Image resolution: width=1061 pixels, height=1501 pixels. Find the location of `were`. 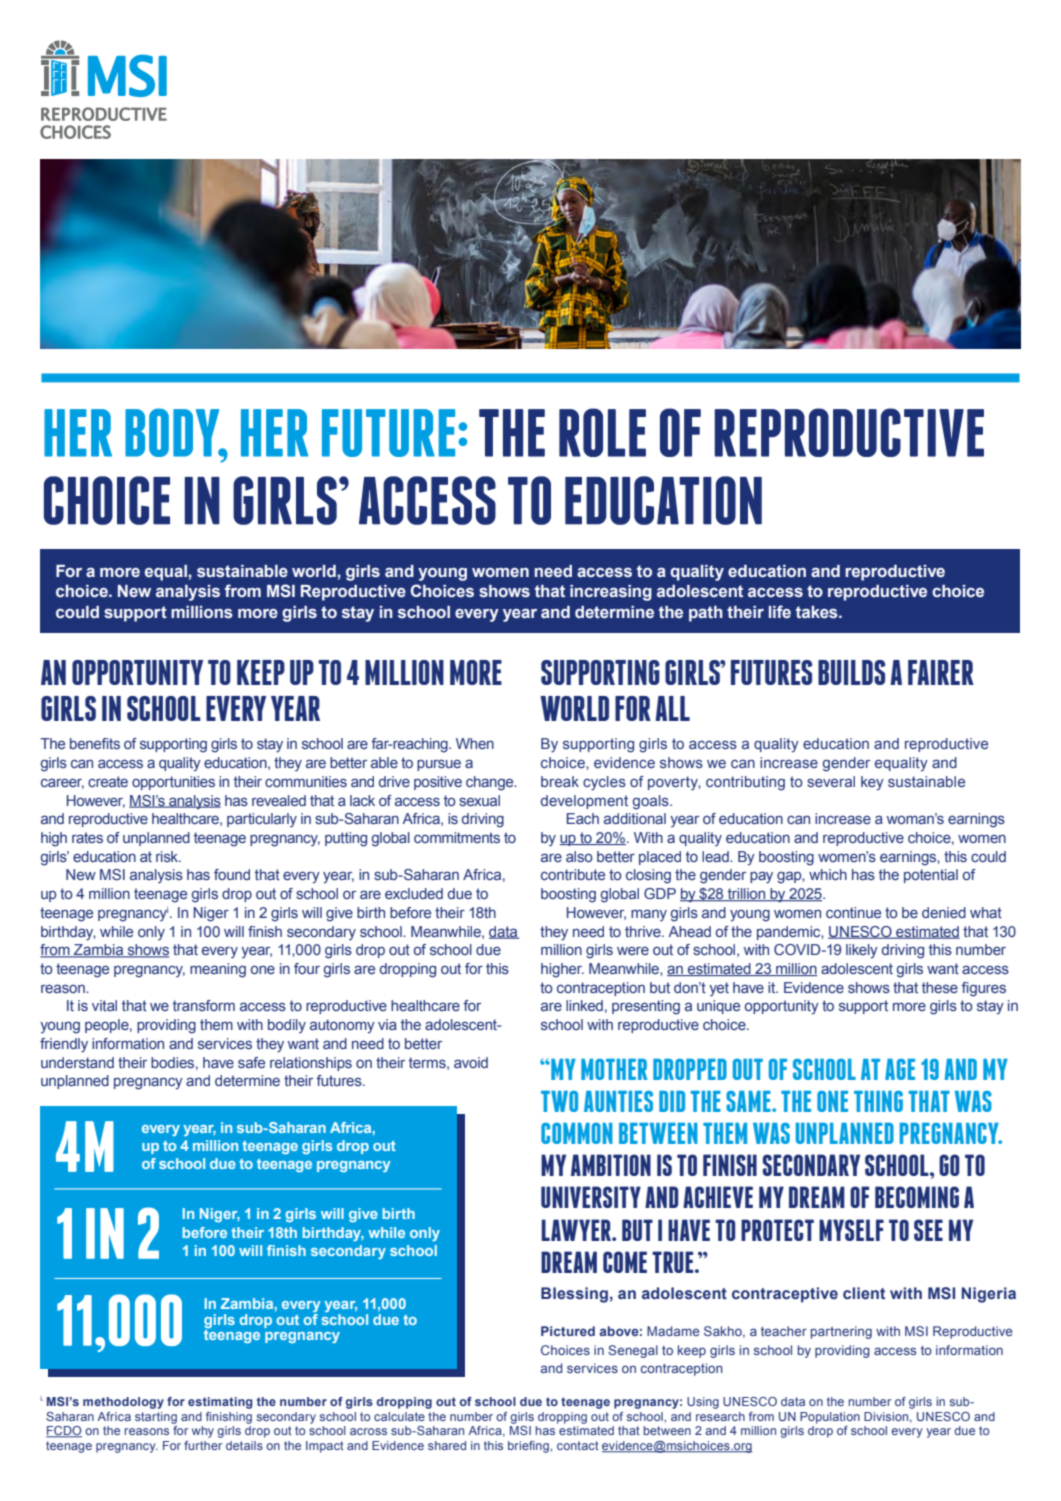

were is located at coordinates (633, 950).
